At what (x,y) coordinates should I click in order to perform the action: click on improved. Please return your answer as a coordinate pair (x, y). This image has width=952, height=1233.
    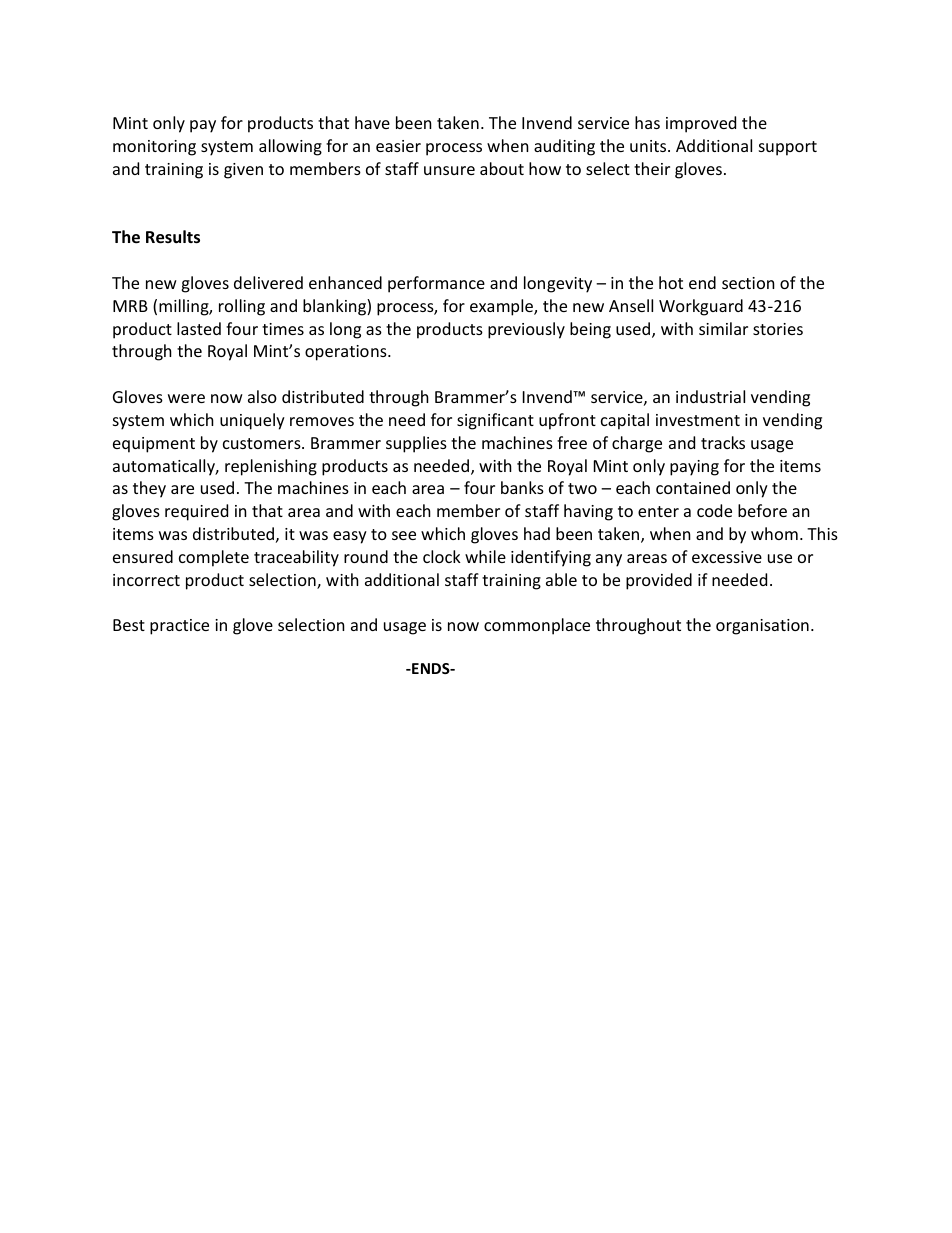
    Looking at the image, I should click on (701, 124).
